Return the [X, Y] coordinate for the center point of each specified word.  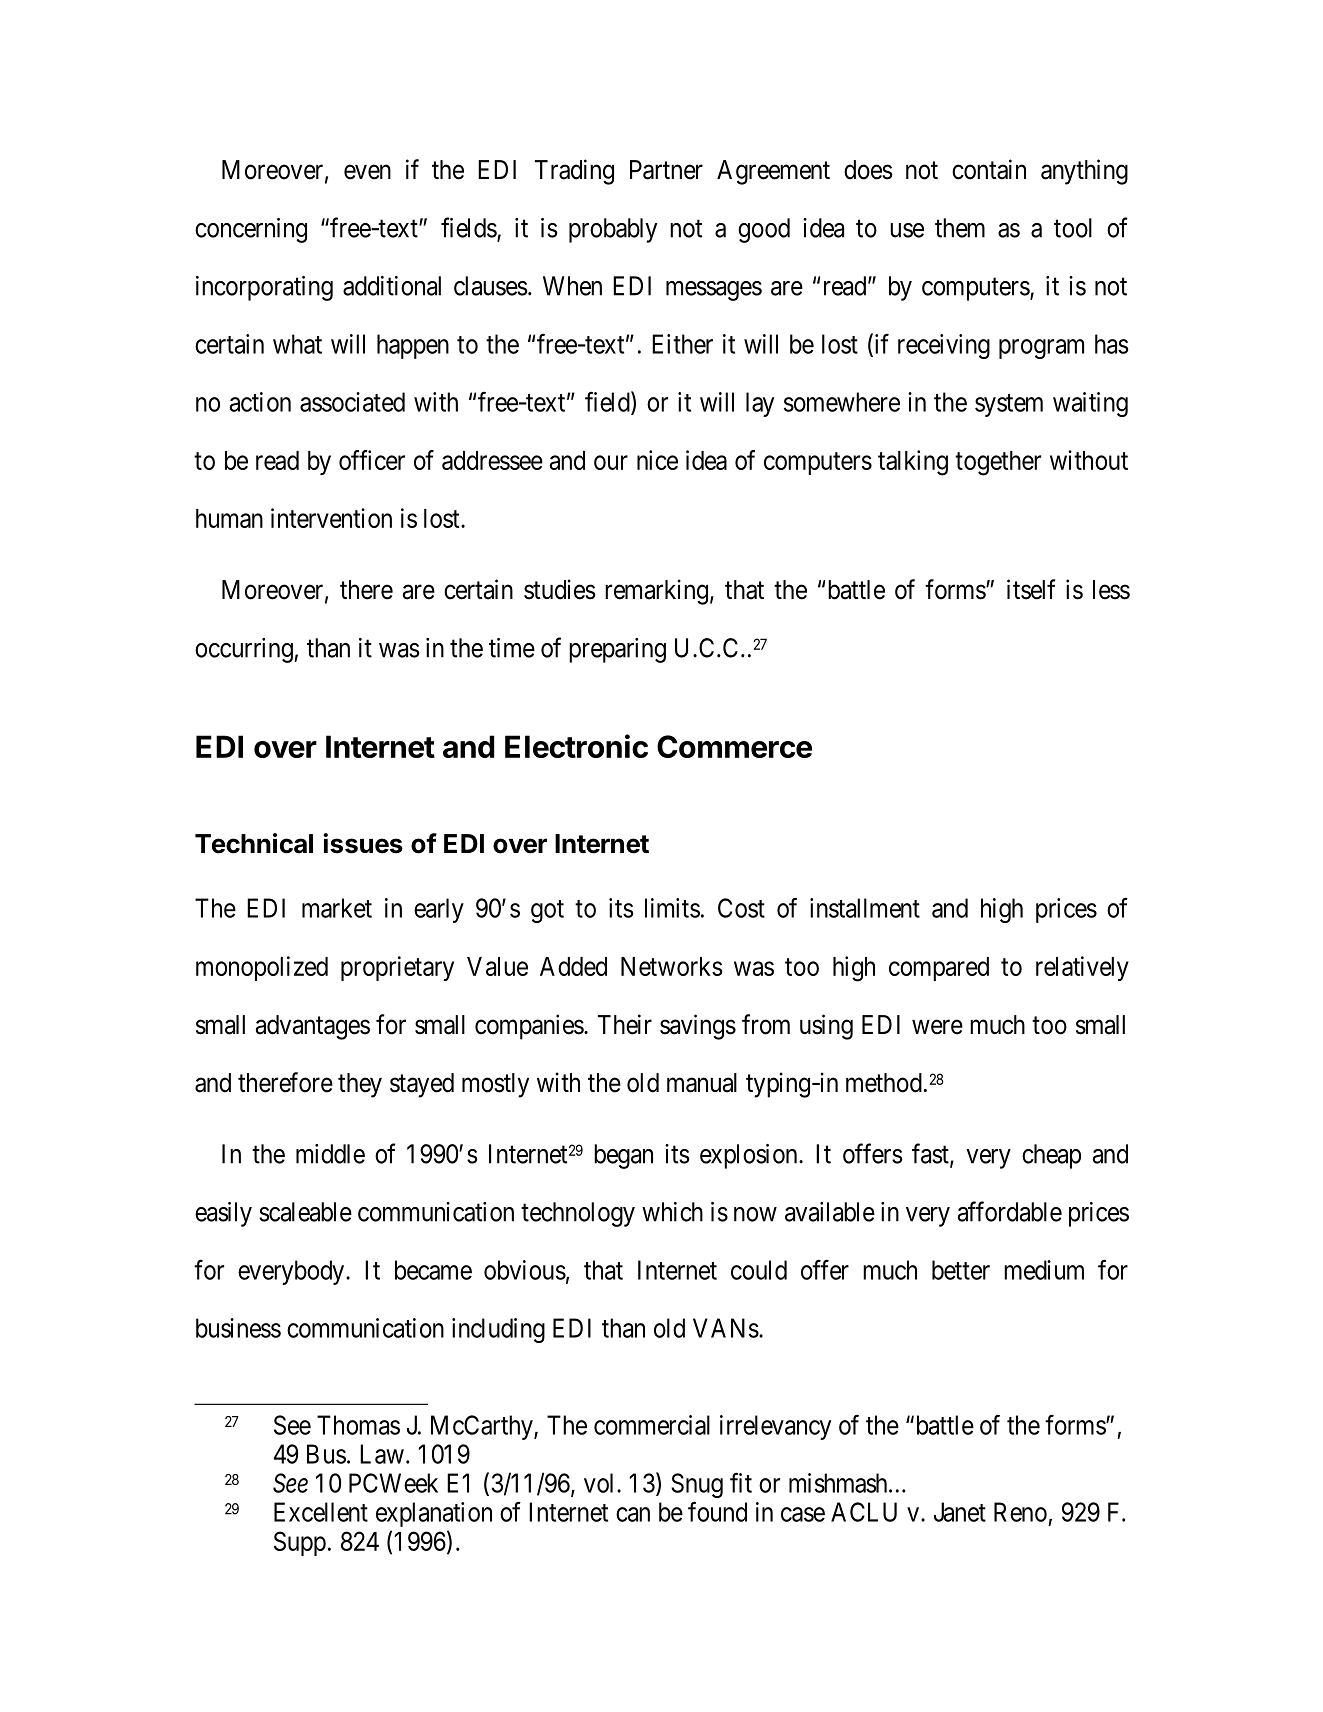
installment [865, 908]
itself [1031, 589]
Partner [666, 170]
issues [363, 843]
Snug [697, 1485]
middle [330, 1154]
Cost [741, 908]
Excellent [321, 1512]
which [672, 1212]
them [960, 228]
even [367, 172]
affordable [1010, 1211]
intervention [331, 518]
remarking [656, 592]
